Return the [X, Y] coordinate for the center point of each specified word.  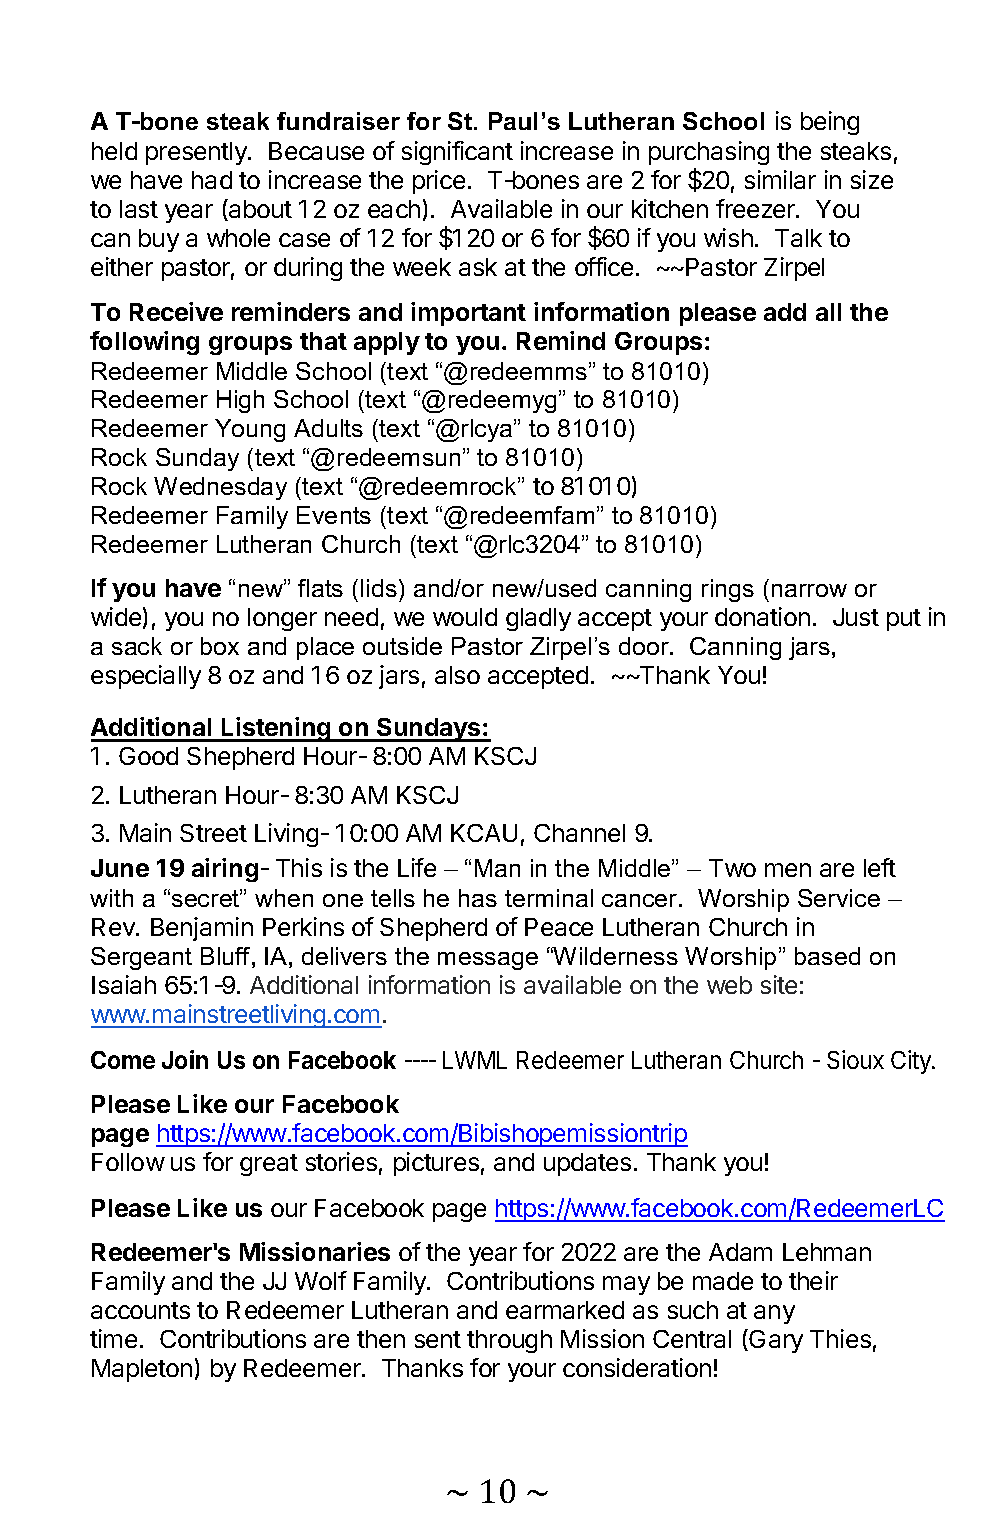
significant [457, 153]
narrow [809, 590]
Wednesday [220, 488]
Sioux [855, 1059]
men [788, 870]
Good [148, 756]
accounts [140, 1310]
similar [780, 179]
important [468, 314]
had [212, 180]
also [457, 675]
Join [185, 1059]
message [488, 961]
